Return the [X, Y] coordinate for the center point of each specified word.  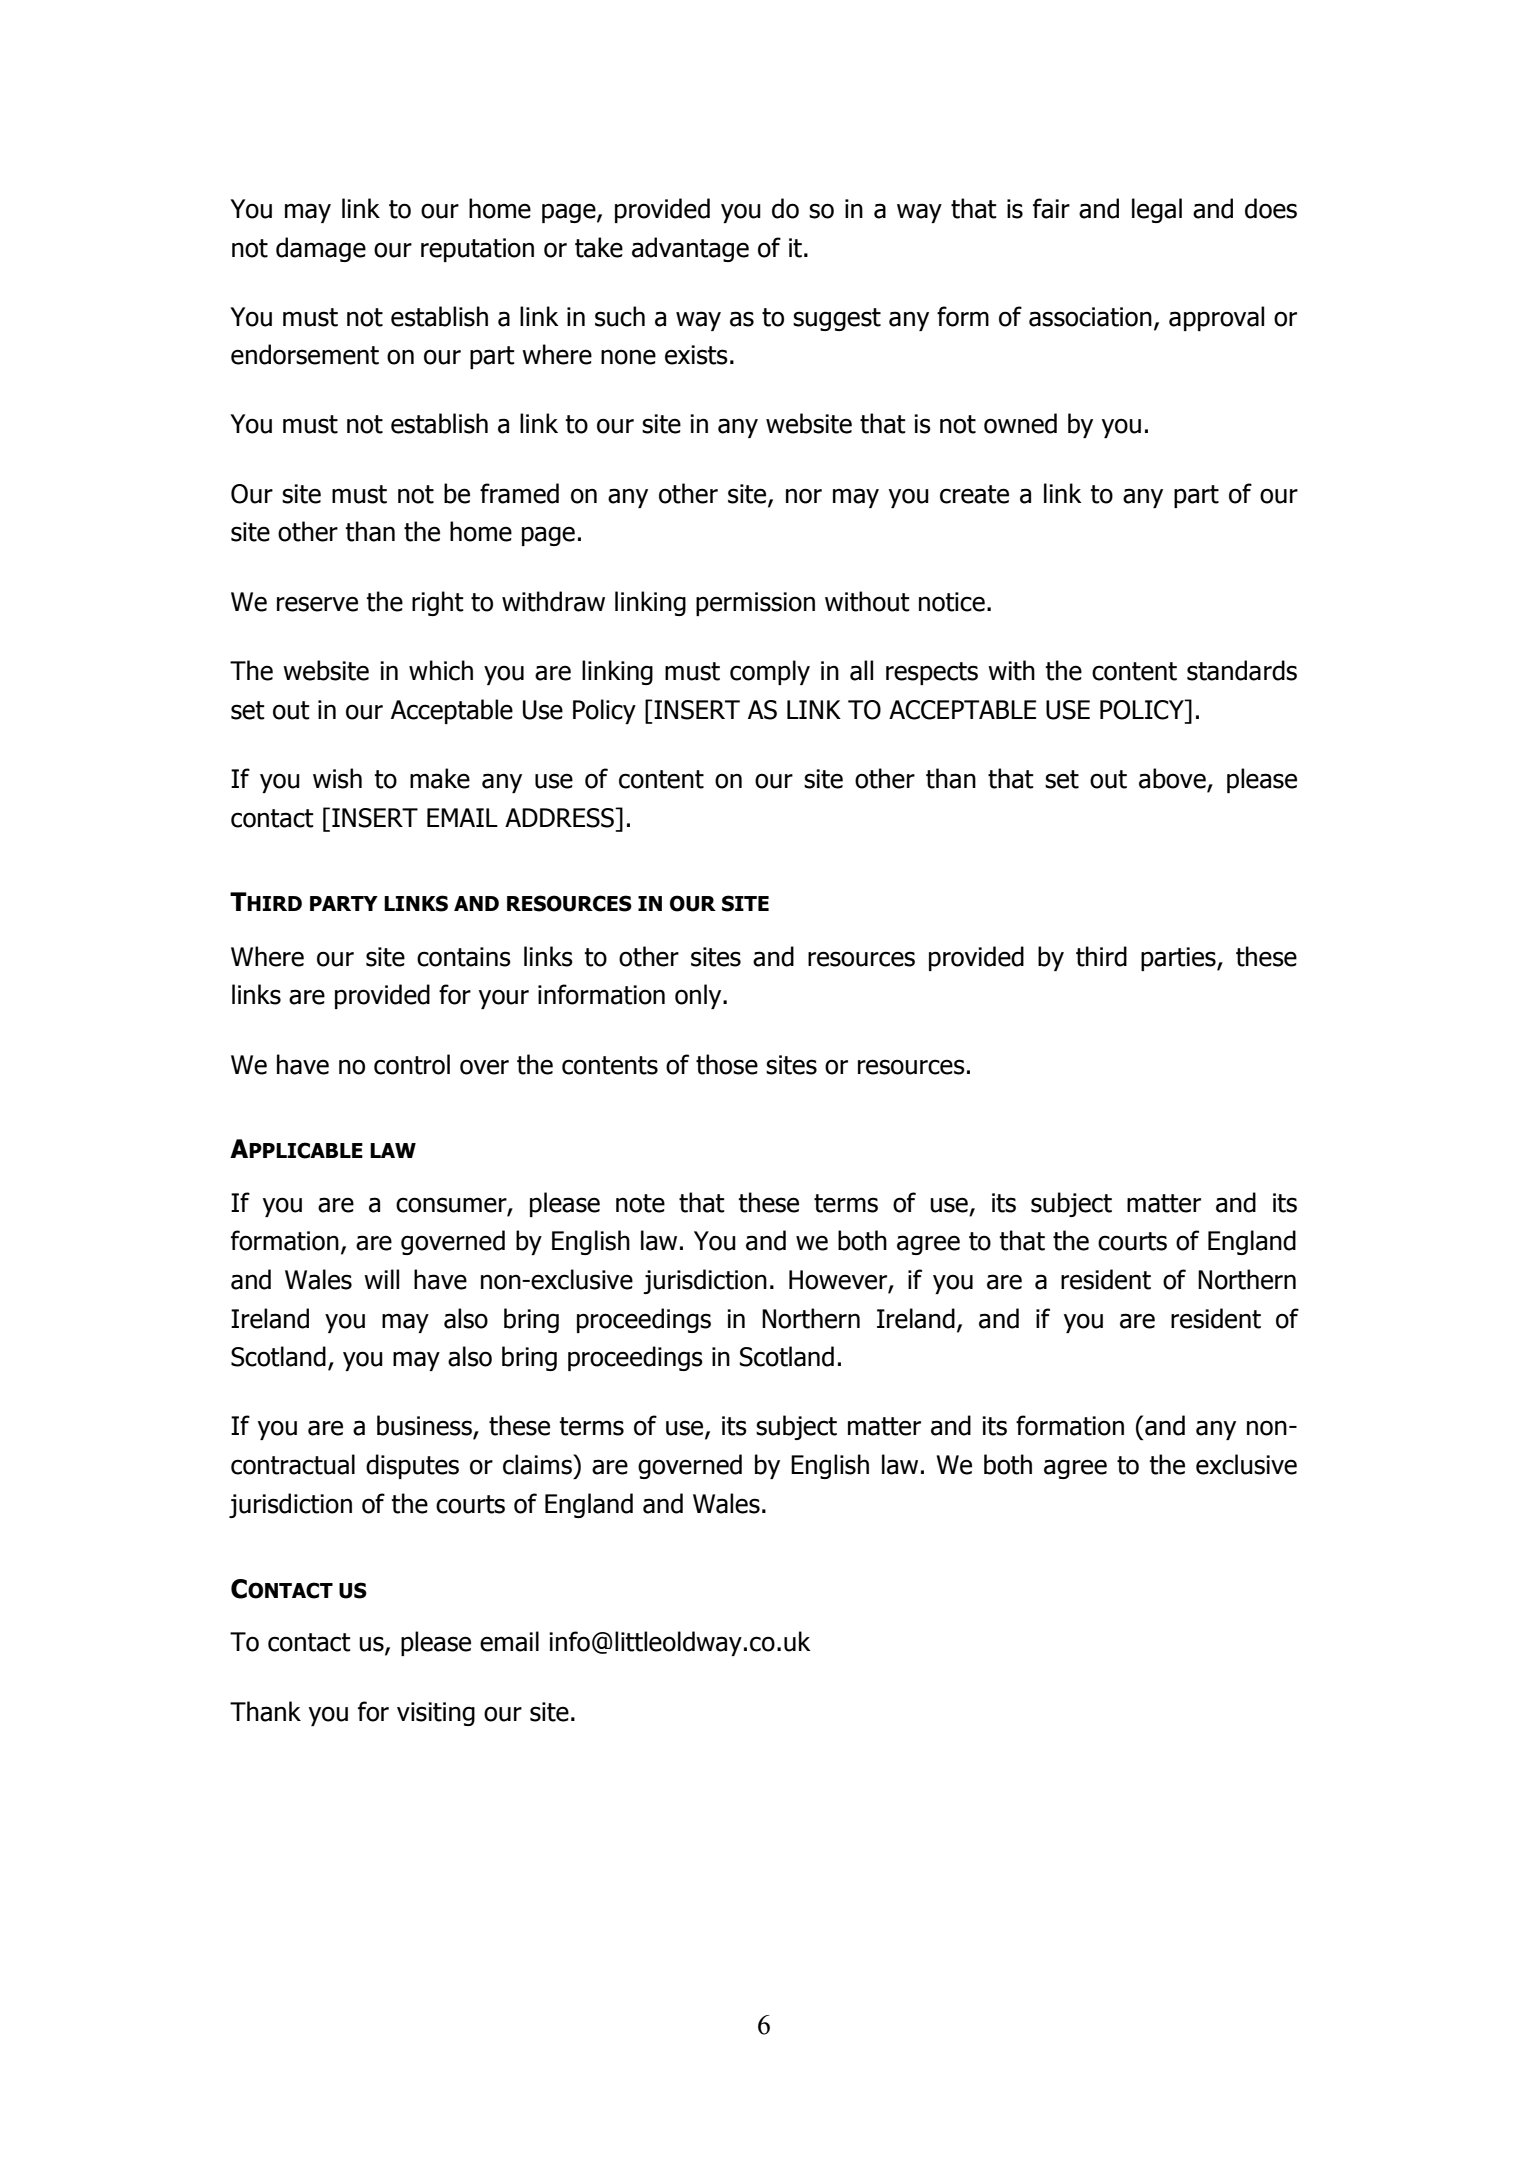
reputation [477, 250]
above [1173, 779]
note [640, 1203]
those [727, 1064]
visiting [436, 1714]
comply [770, 672]
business [425, 1426]
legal [1157, 210]
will [381, 1279]
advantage [690, 249]
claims [538, 1464]
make [440, 778]
